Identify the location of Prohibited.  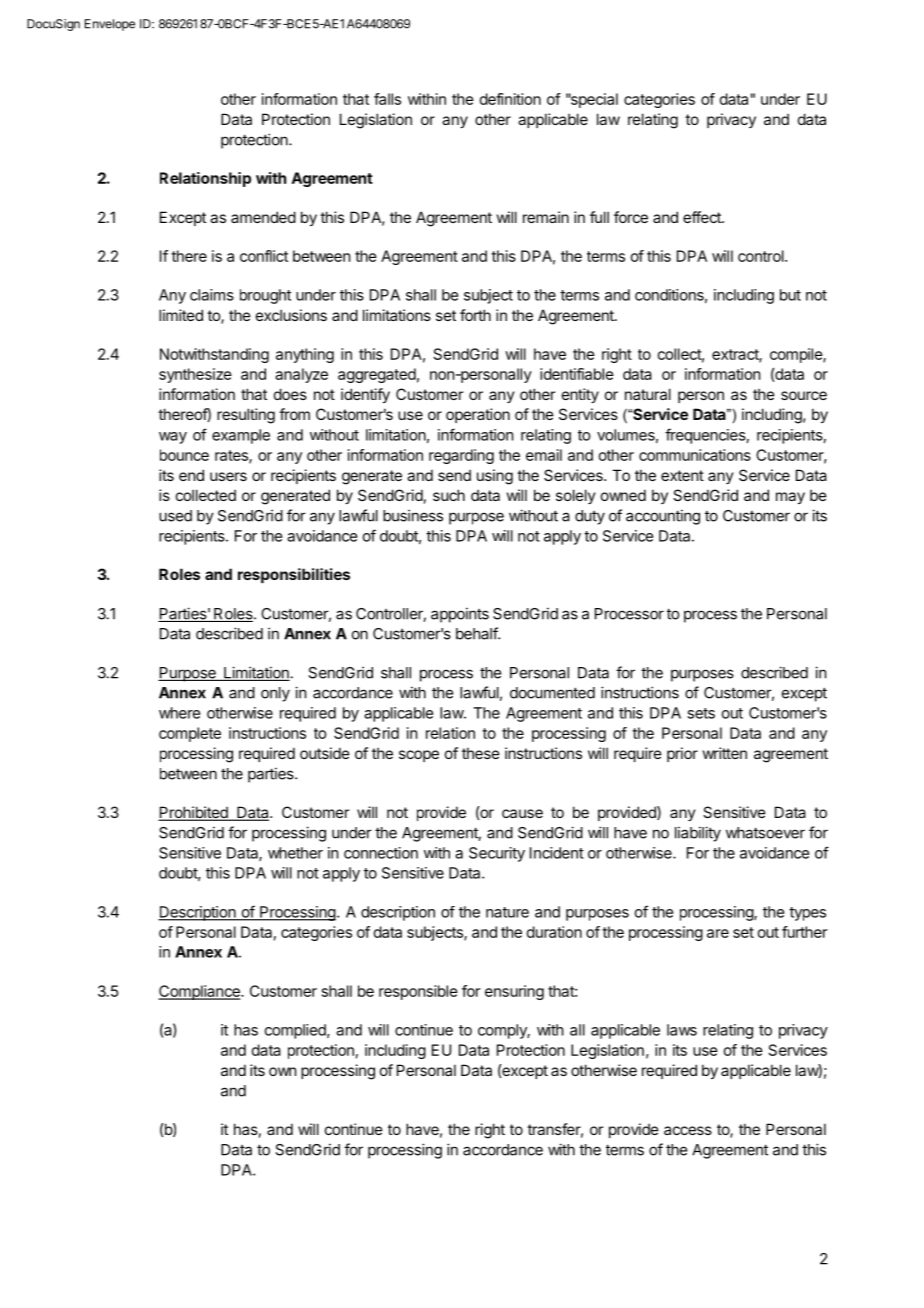
(194, 813).
